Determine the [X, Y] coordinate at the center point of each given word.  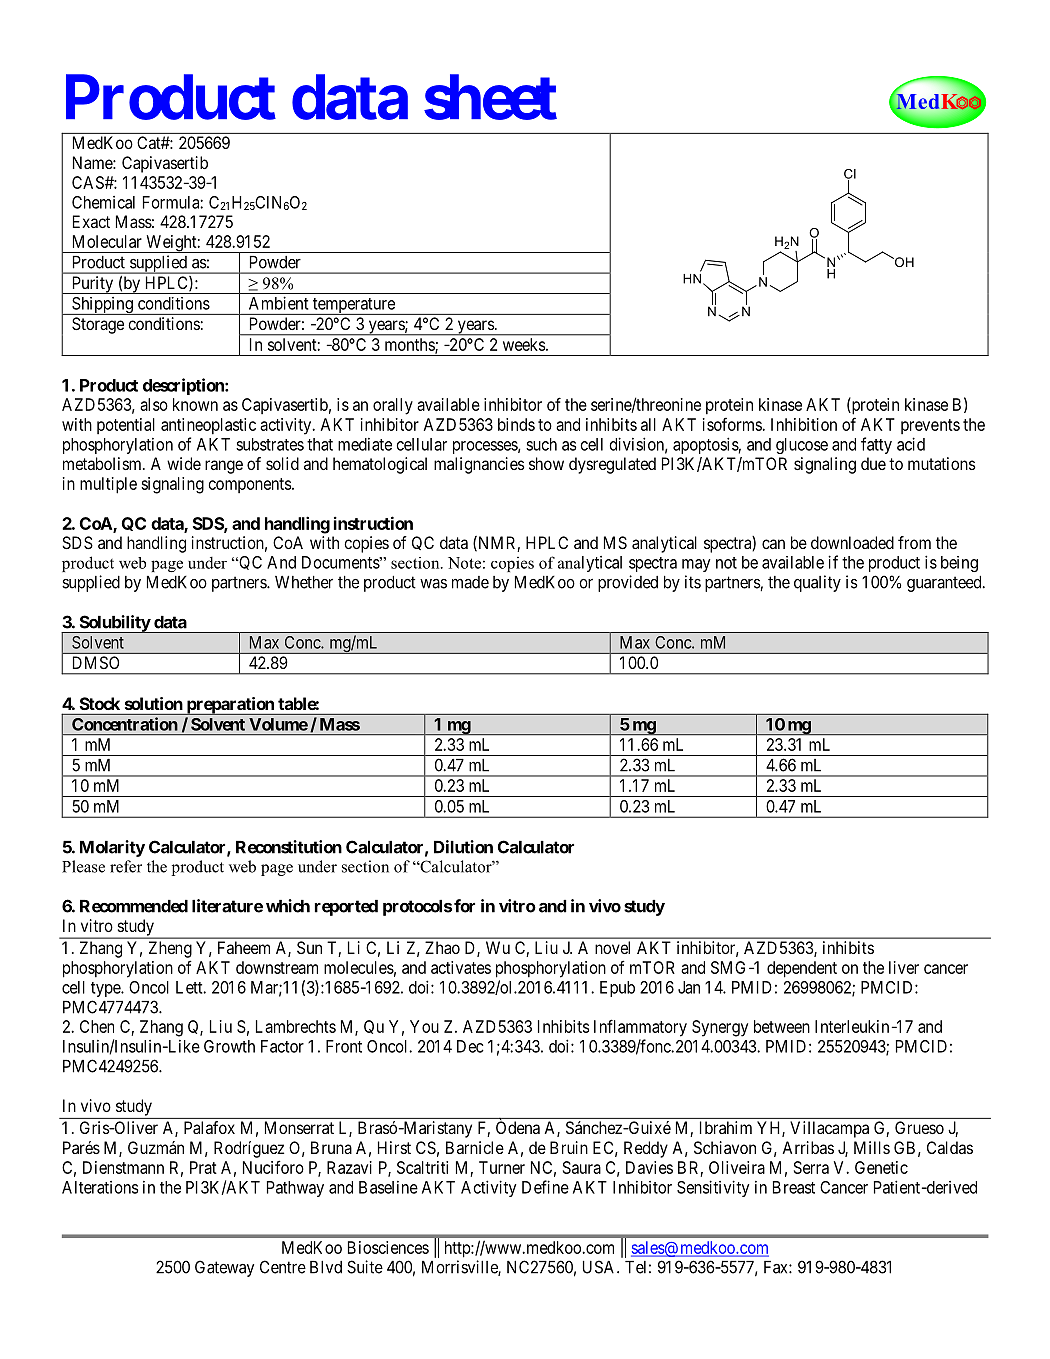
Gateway [224, 1268]
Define [545, 1187]
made [470, 582]
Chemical [103, 202]
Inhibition [804, 424]
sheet [490, 97]
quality [817, 583]
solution [154, 703]
